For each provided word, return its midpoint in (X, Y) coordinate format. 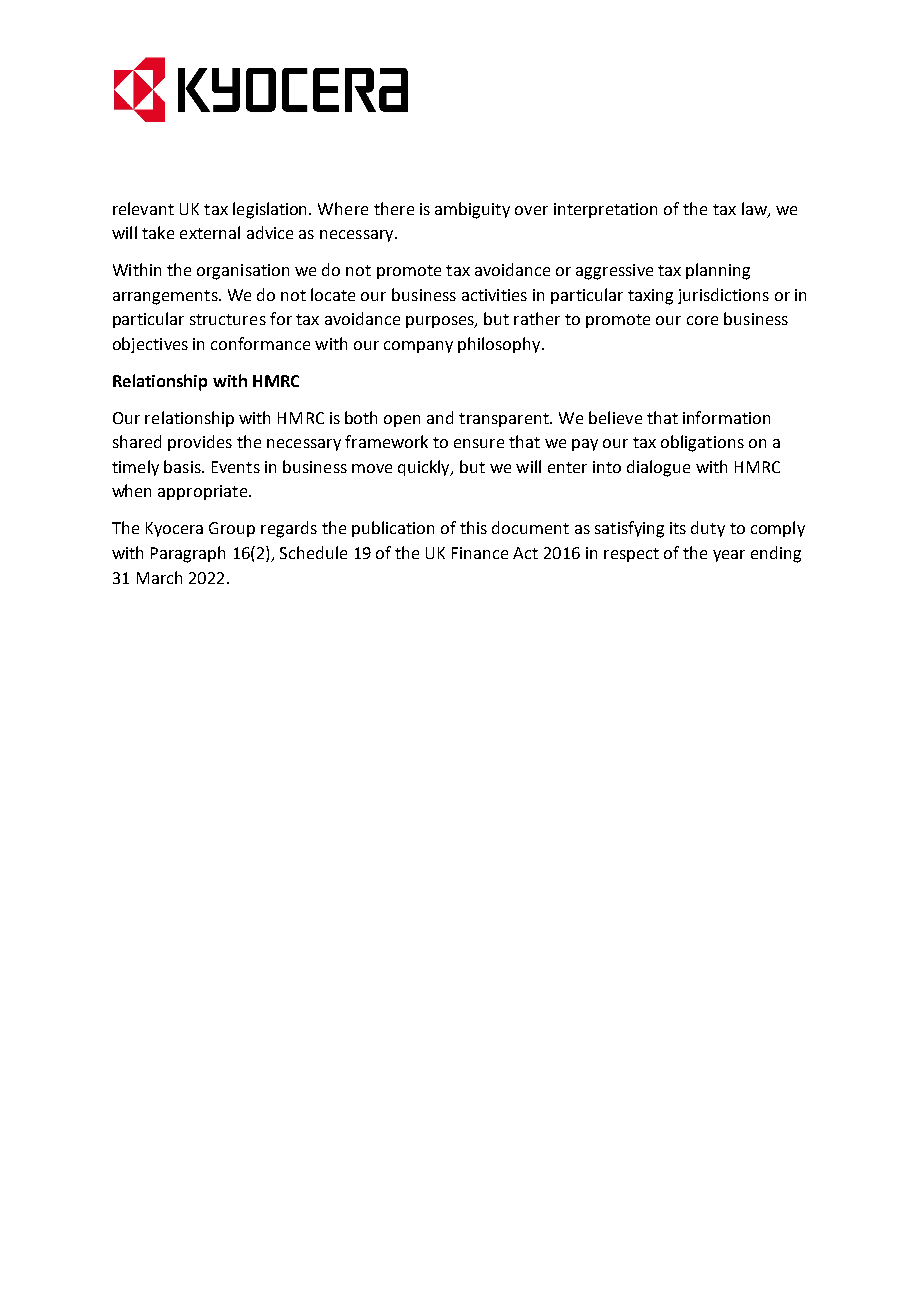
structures (228, 319)
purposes (441, 322)
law (755, 209)
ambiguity (472, 210)
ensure (479, 443)
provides (200, 443)
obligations (702, 443)
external (210, 232)
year (729, 556)
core (702, 320)
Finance (480, 553)
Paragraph (188, 554)
